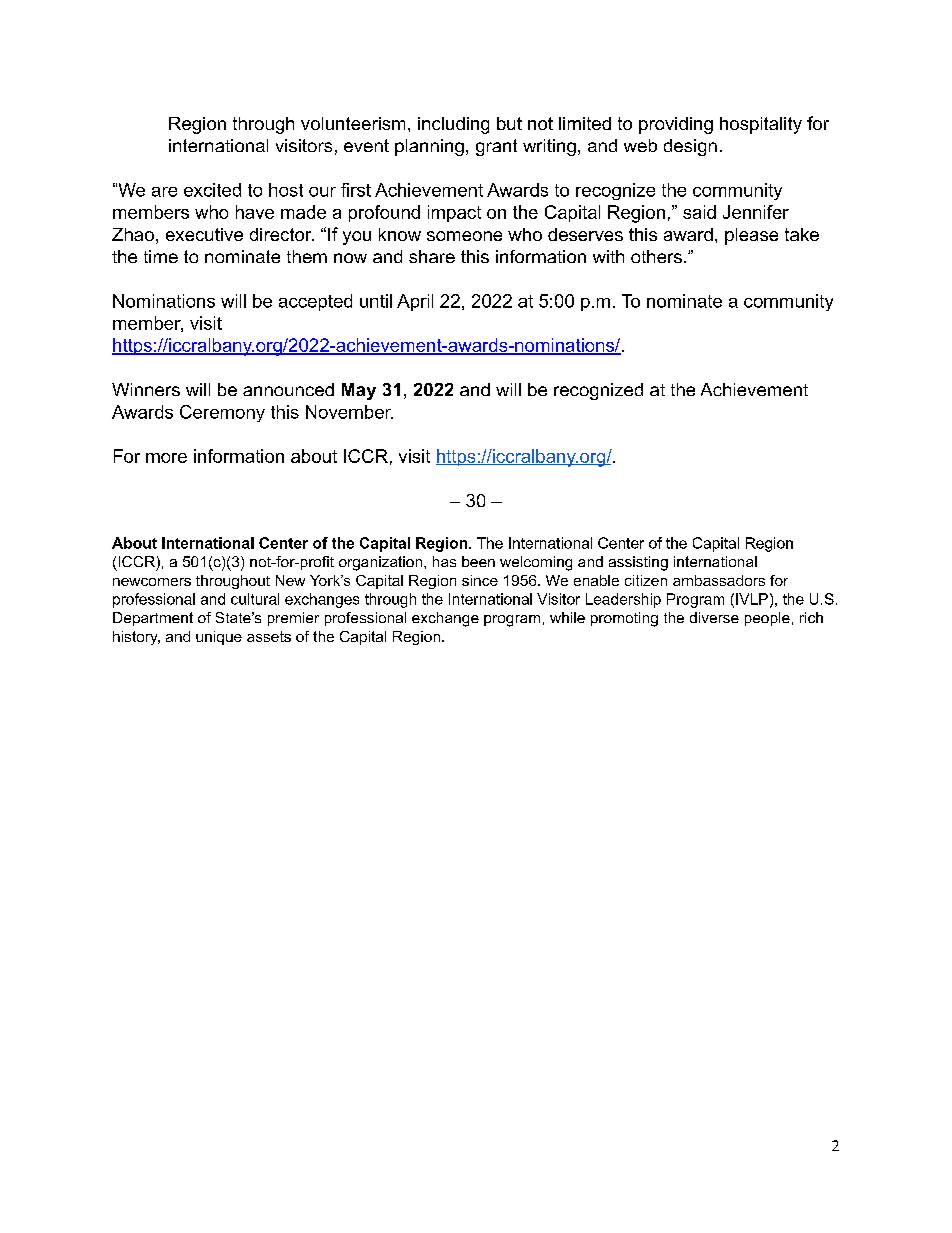 Image resolution: width=952 pixels, height=1233 pixels. Describe the element at coordinates (212, 190) in the screenshot. I see `excited` at that location.
